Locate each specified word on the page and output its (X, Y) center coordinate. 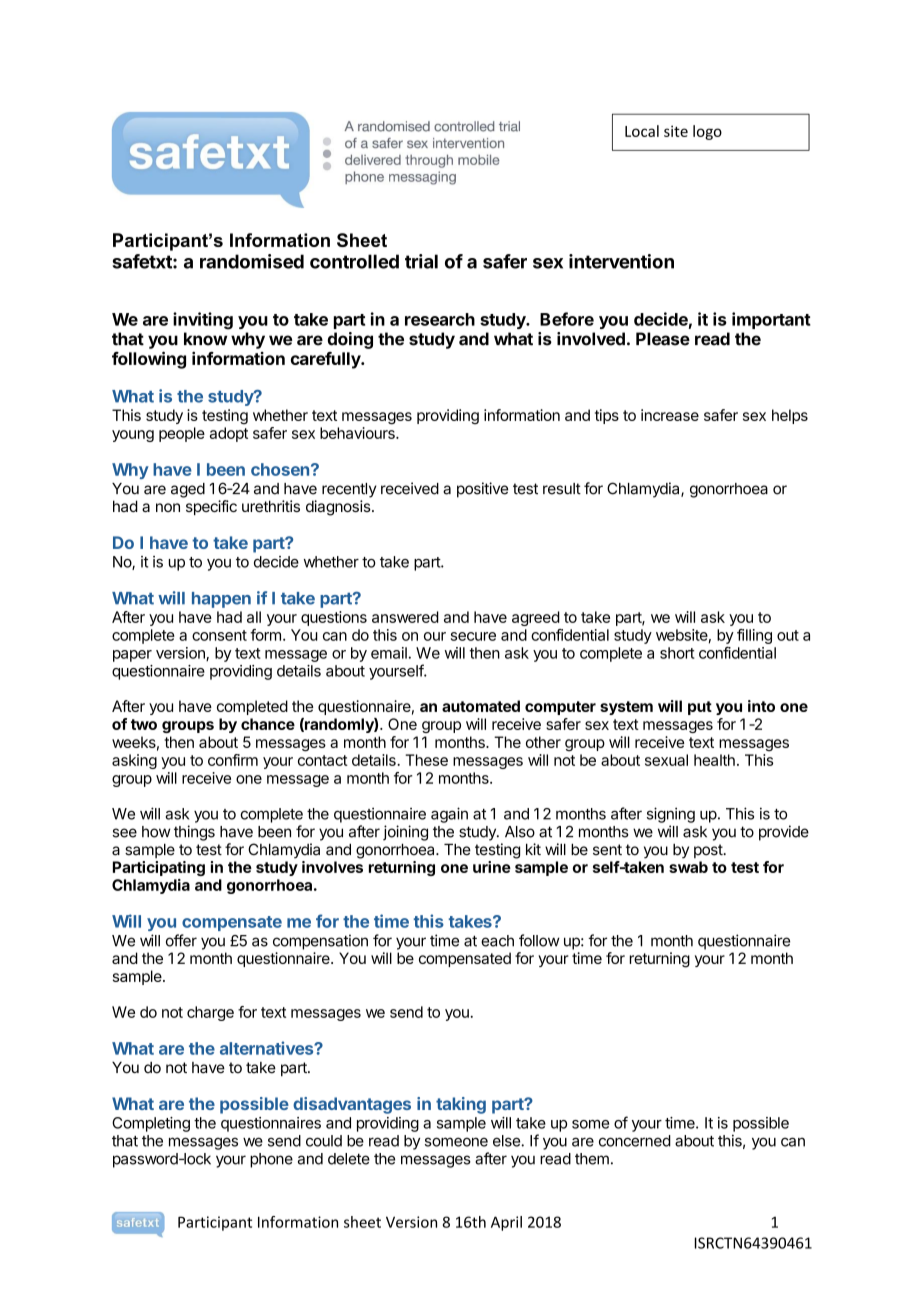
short (677, 653)
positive (482, 490)
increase (670, 415)
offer (181, 940)
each (497, 941)
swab (688, 867)
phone (271, 1160)
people (182, 434)
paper (132, 656)
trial (421, 261)
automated (481, 706)
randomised (252, 261)
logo (707, 132)
